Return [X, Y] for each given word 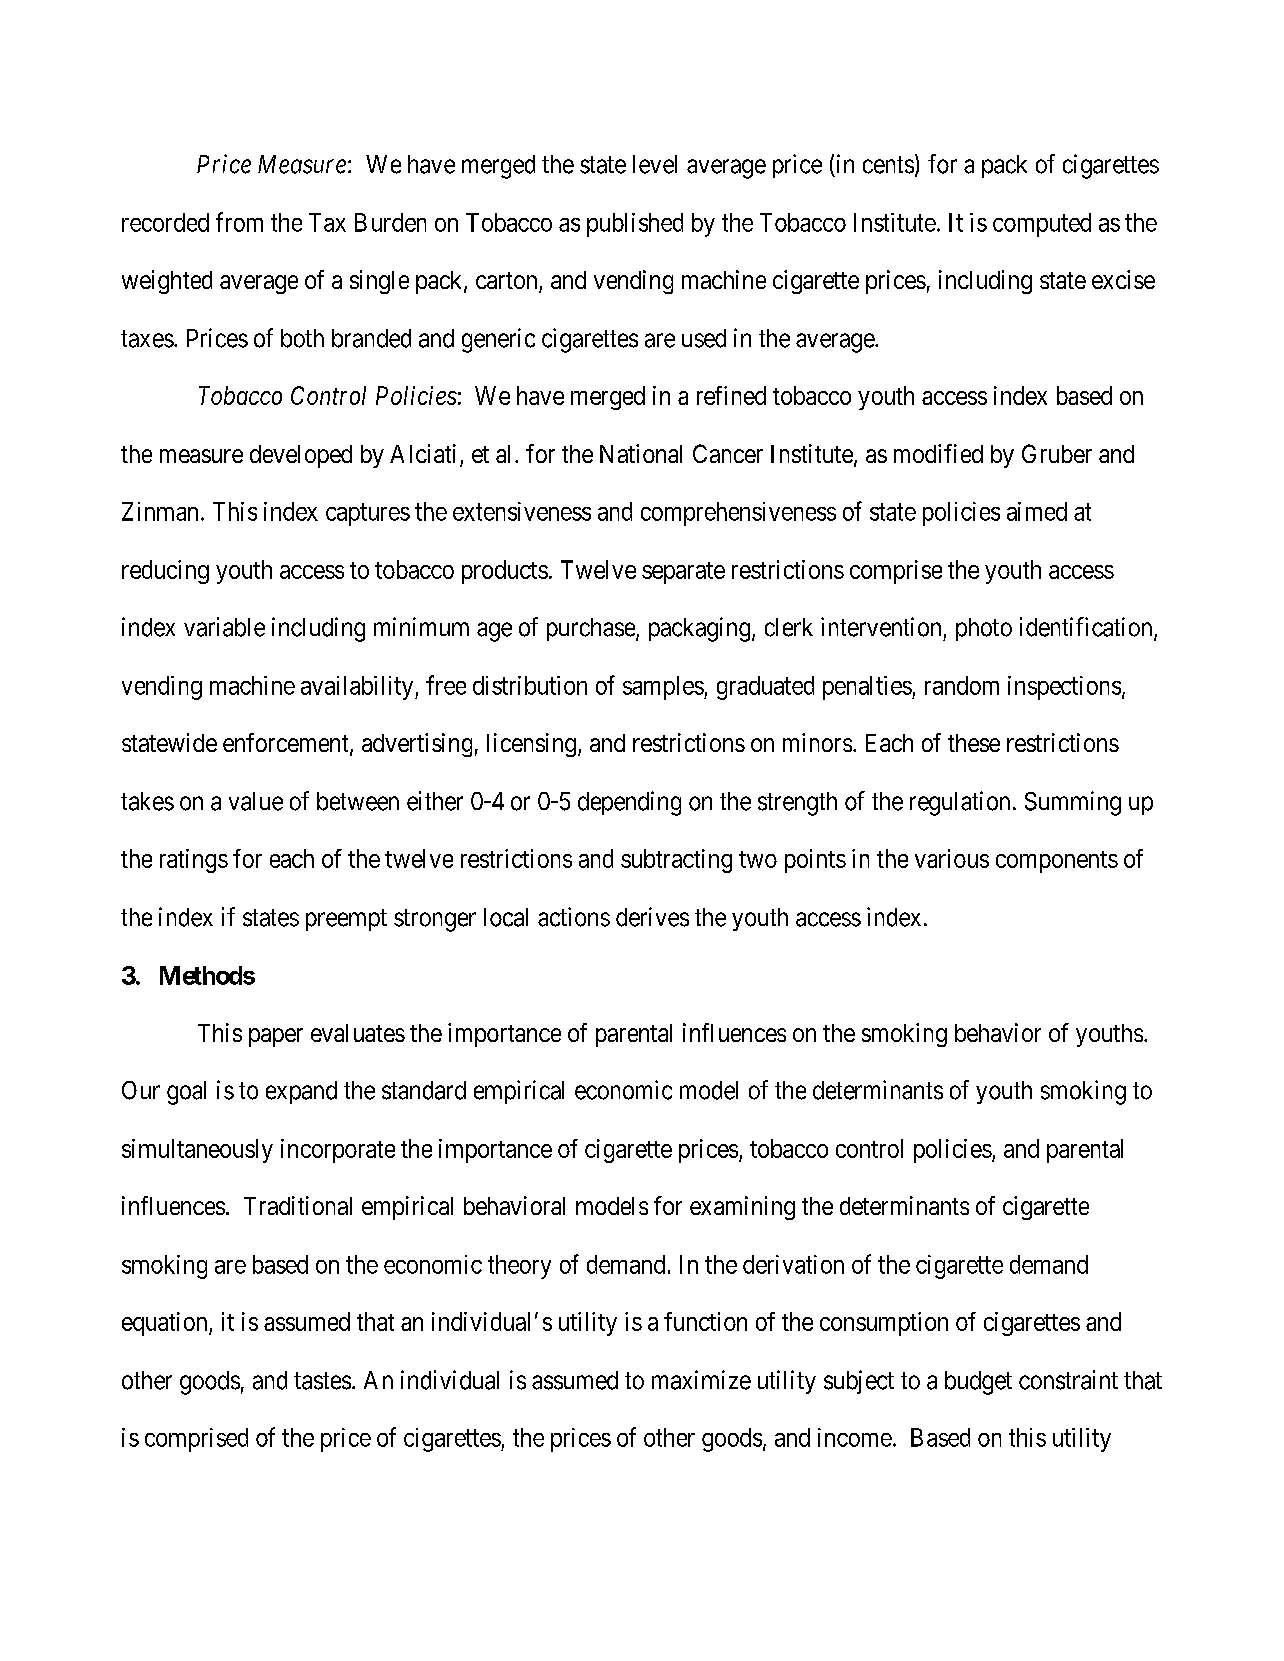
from [239, 222]
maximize [701, 1380]
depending [629, 803]
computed [1042, 225]
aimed [1037, 511]
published [635, 225]
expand [301, 1092]
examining [742, 1208]
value [256, 801]
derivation [793, 1264]
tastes [322, 1381]
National [641, 453]
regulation [960, 803]
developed [301, 456]
